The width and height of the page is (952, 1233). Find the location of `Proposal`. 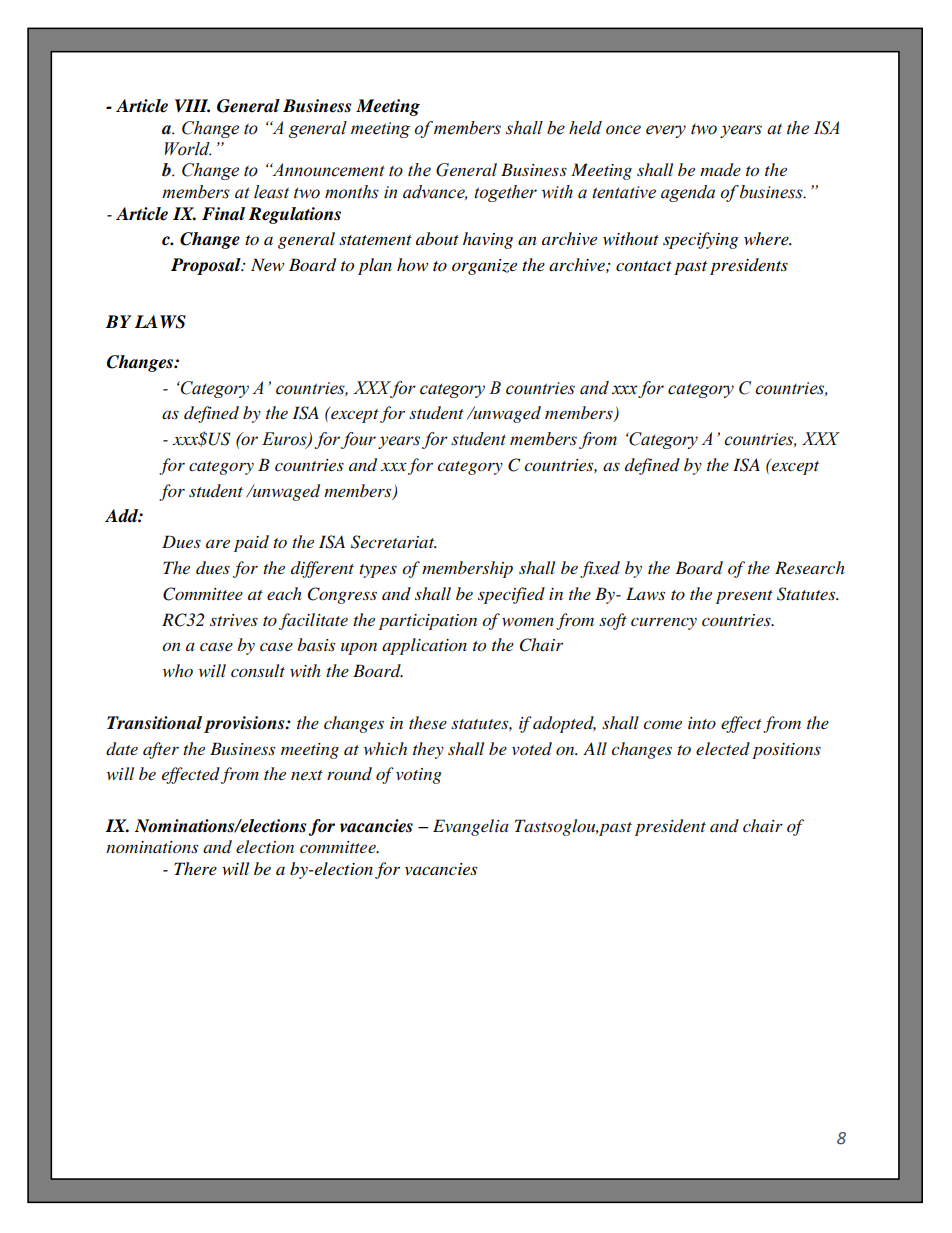

Proposal is located at coordinates (207, 266).
